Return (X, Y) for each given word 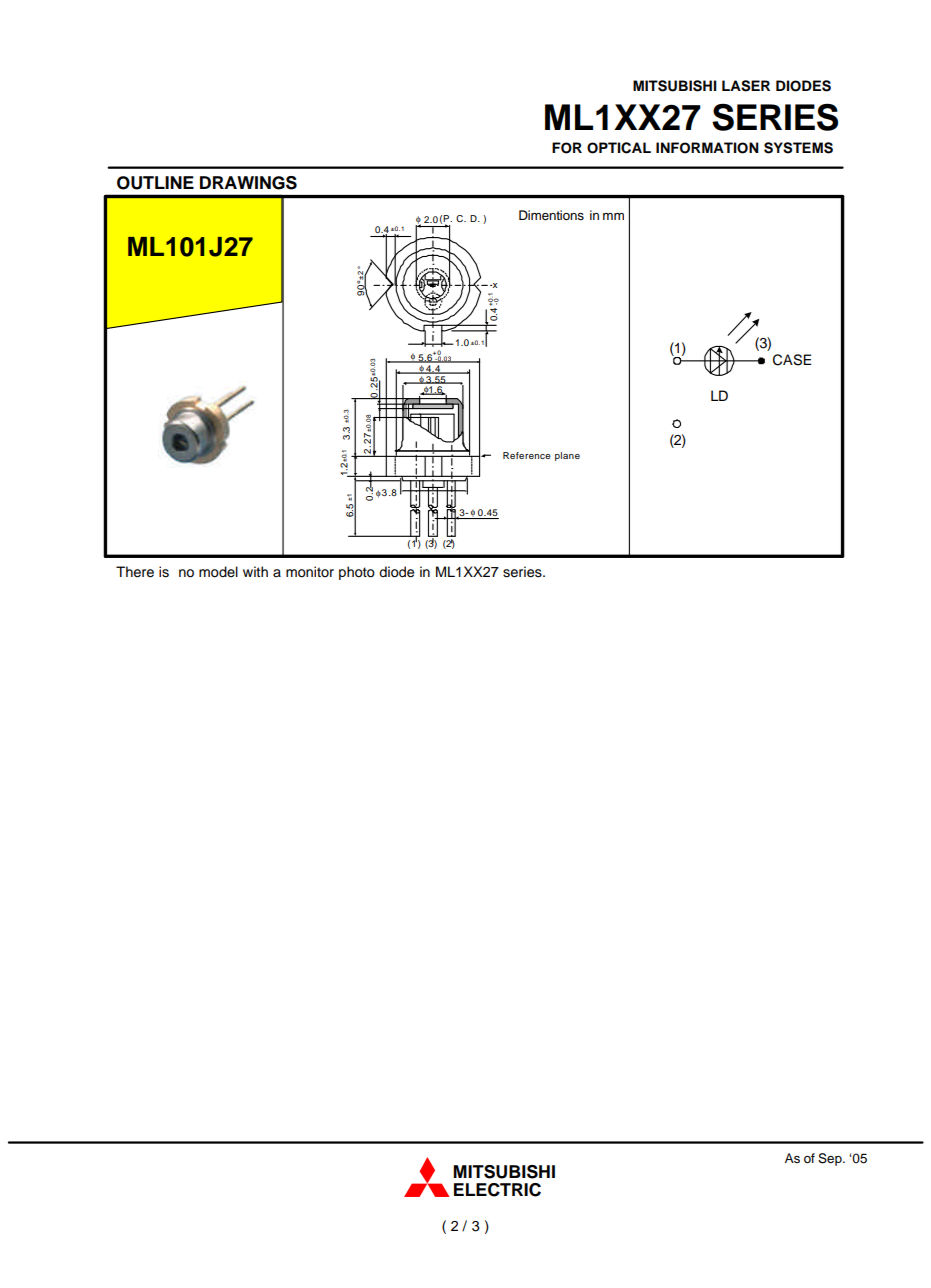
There (135, 572)
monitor (310, 572)
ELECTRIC (497, 1190)
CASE (792, 360)
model (218, 572)
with (255, 571)
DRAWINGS (248, 183)
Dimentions (551, 215)
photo (357, 573)
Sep (831, 1159)
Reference (527, 455)
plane (567, 456)
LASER (746, 86)
